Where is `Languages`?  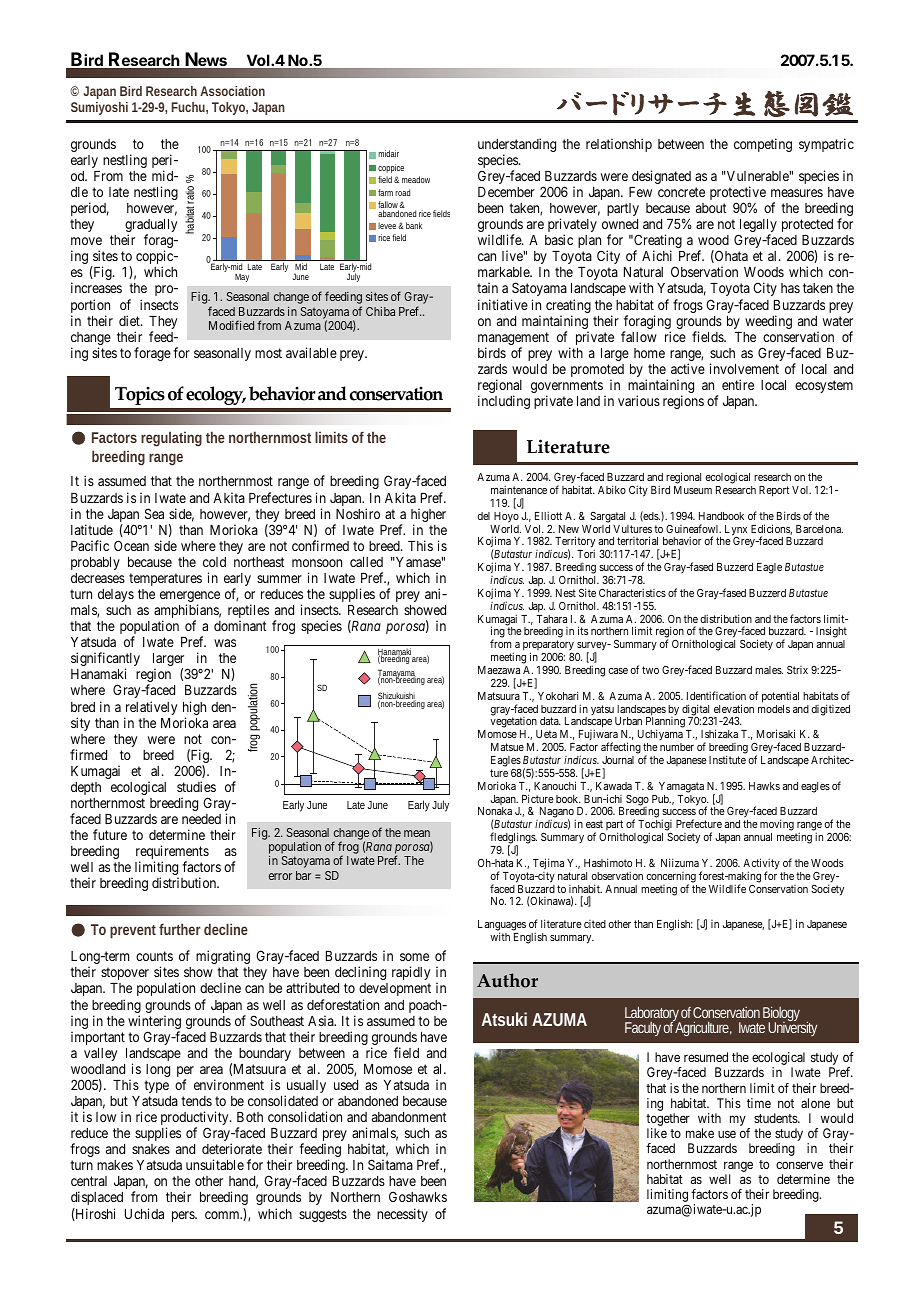 Languages is located at coordinates (502, 927).
